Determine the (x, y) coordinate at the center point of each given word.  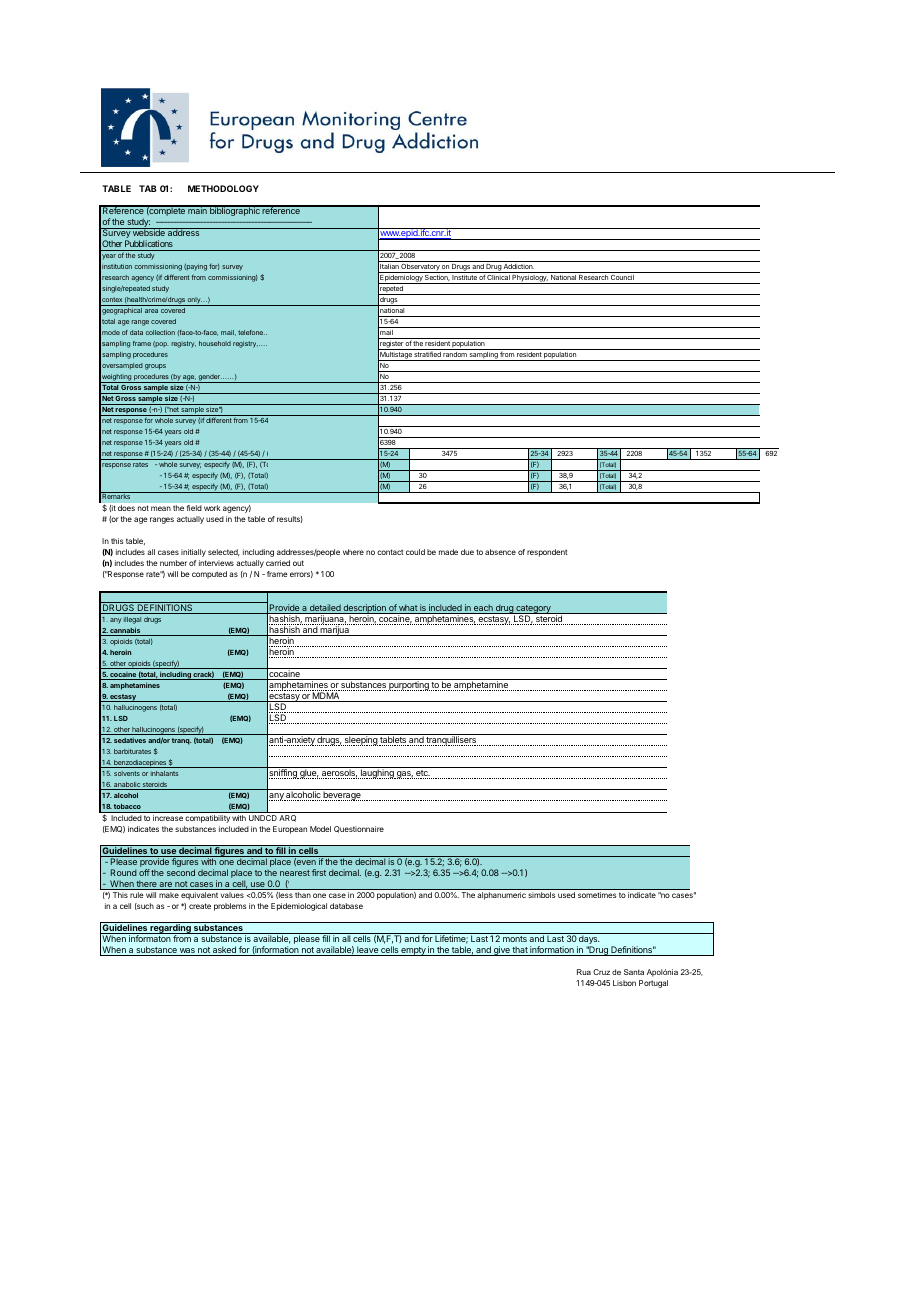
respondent (547, 553)
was (187, 952)
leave (367, 951)
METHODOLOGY (223, 188)
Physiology (530, 279)
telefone (251, 332)
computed (209, 575)
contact (390, 552)
